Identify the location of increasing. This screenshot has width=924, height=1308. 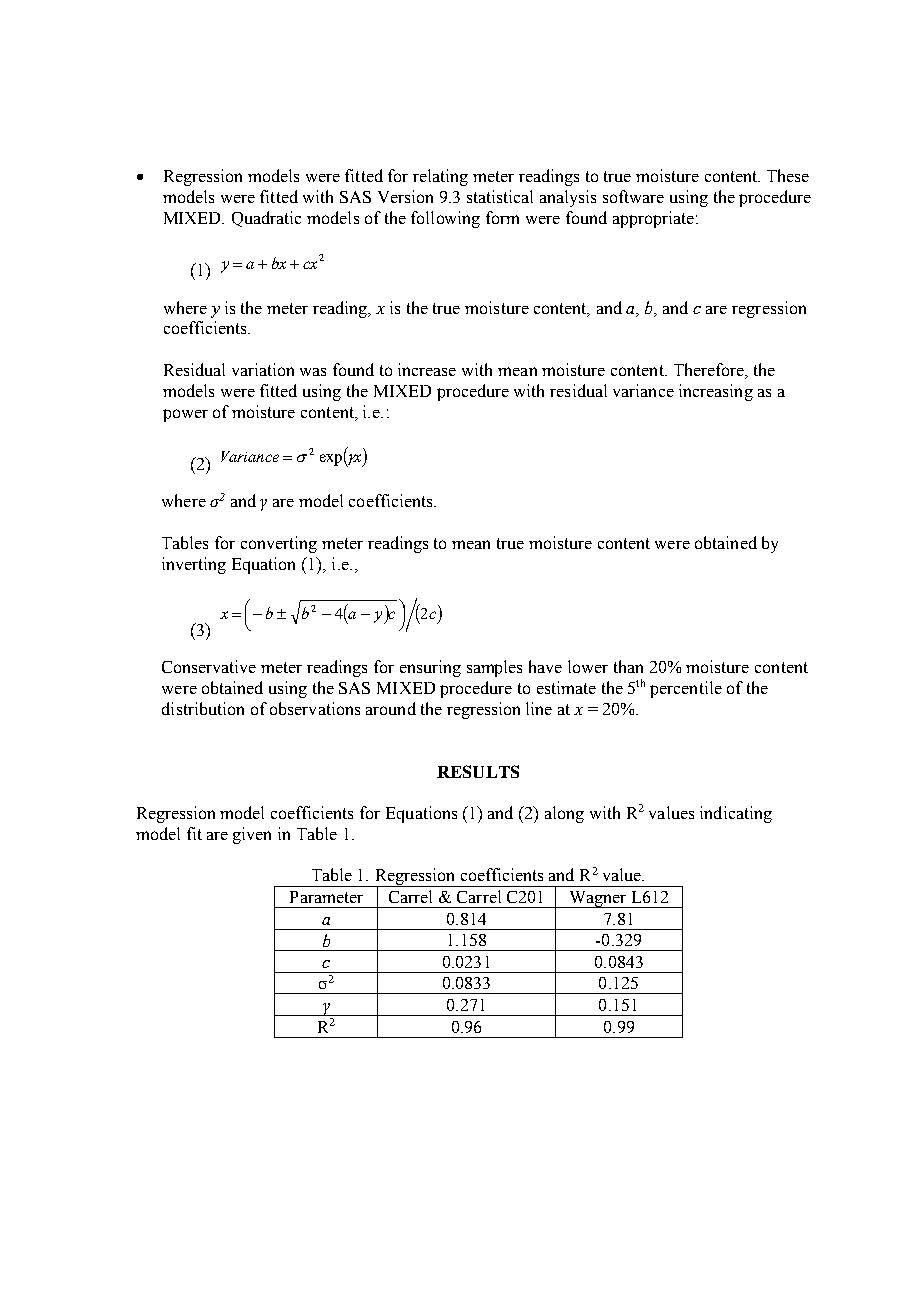
(716, 392).
